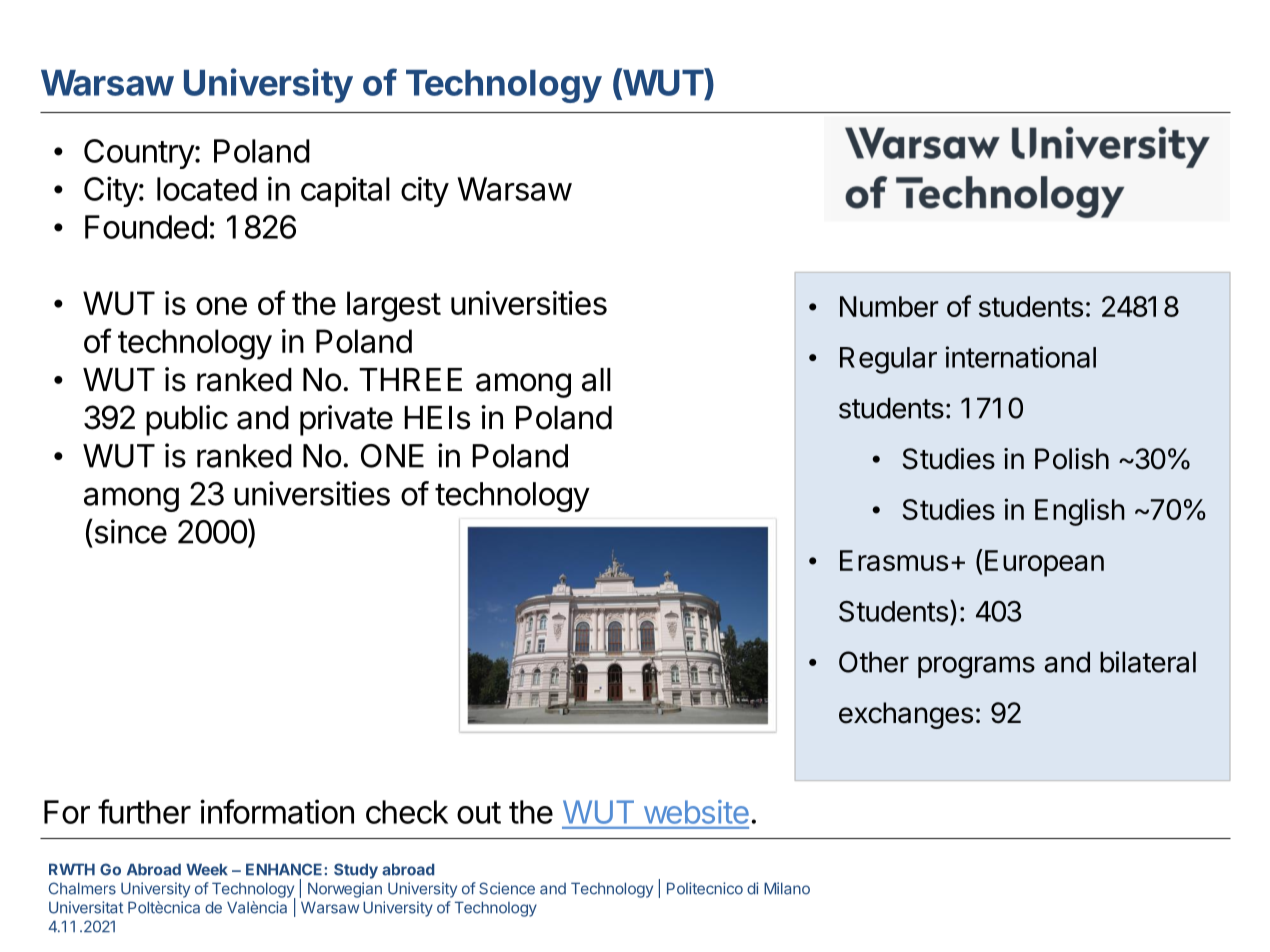 The height and width of the document is (952, 1270). What do you see at coordinates (144, 811) in the document?
I see `further` at bounding box center [144, 811].
